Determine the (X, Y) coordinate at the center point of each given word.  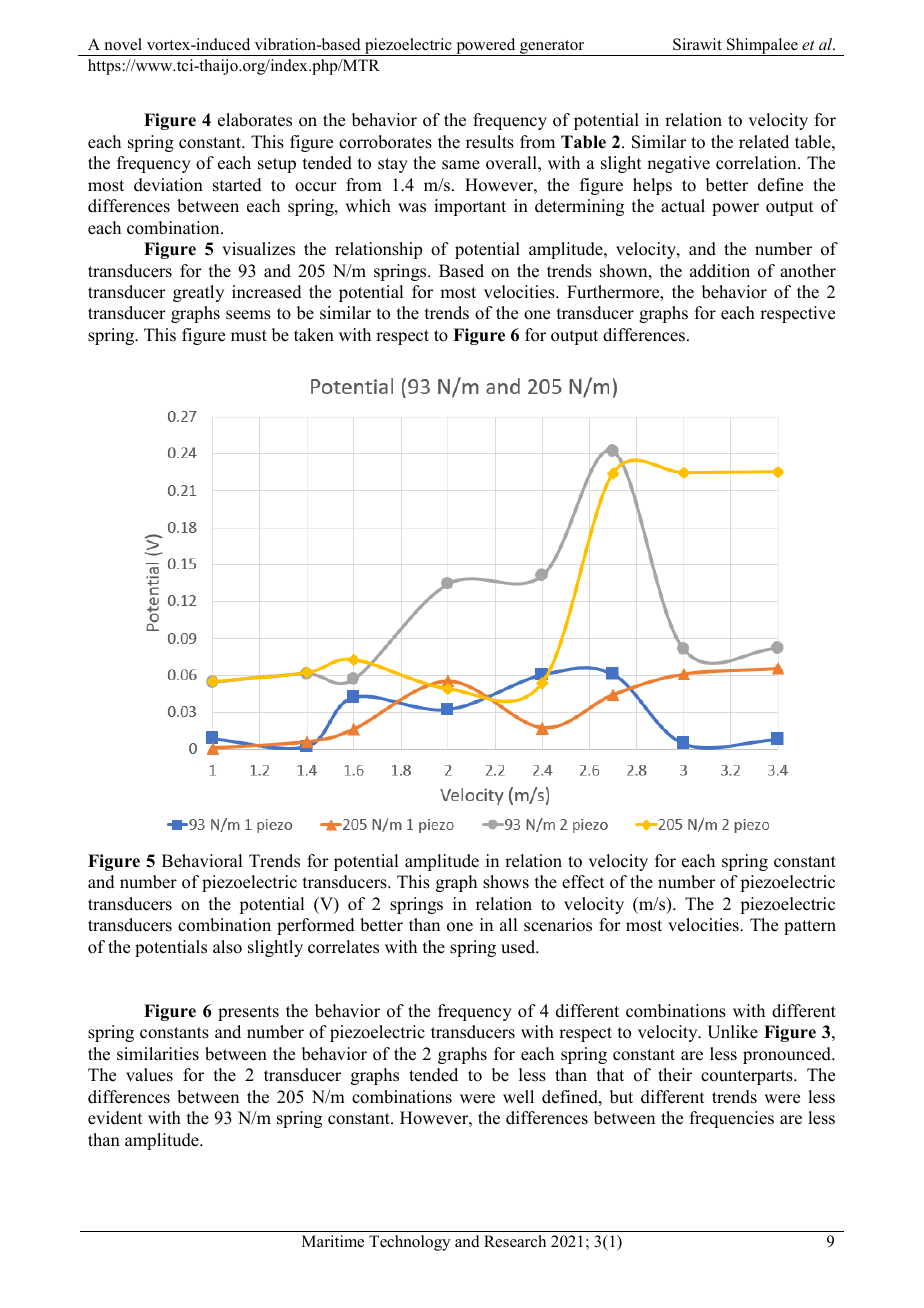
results (490, 142)
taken (314, 335)
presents (248, 1013)
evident (115, 1118)
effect (583, 882)
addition (720, 271)
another (808, 271)
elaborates (255, 120)
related (764, 142)
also (227, 947)
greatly (198, 293)
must (249, 336)
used (519, 947)
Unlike (732, 1032)
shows (506, 882)
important (470, 207)
